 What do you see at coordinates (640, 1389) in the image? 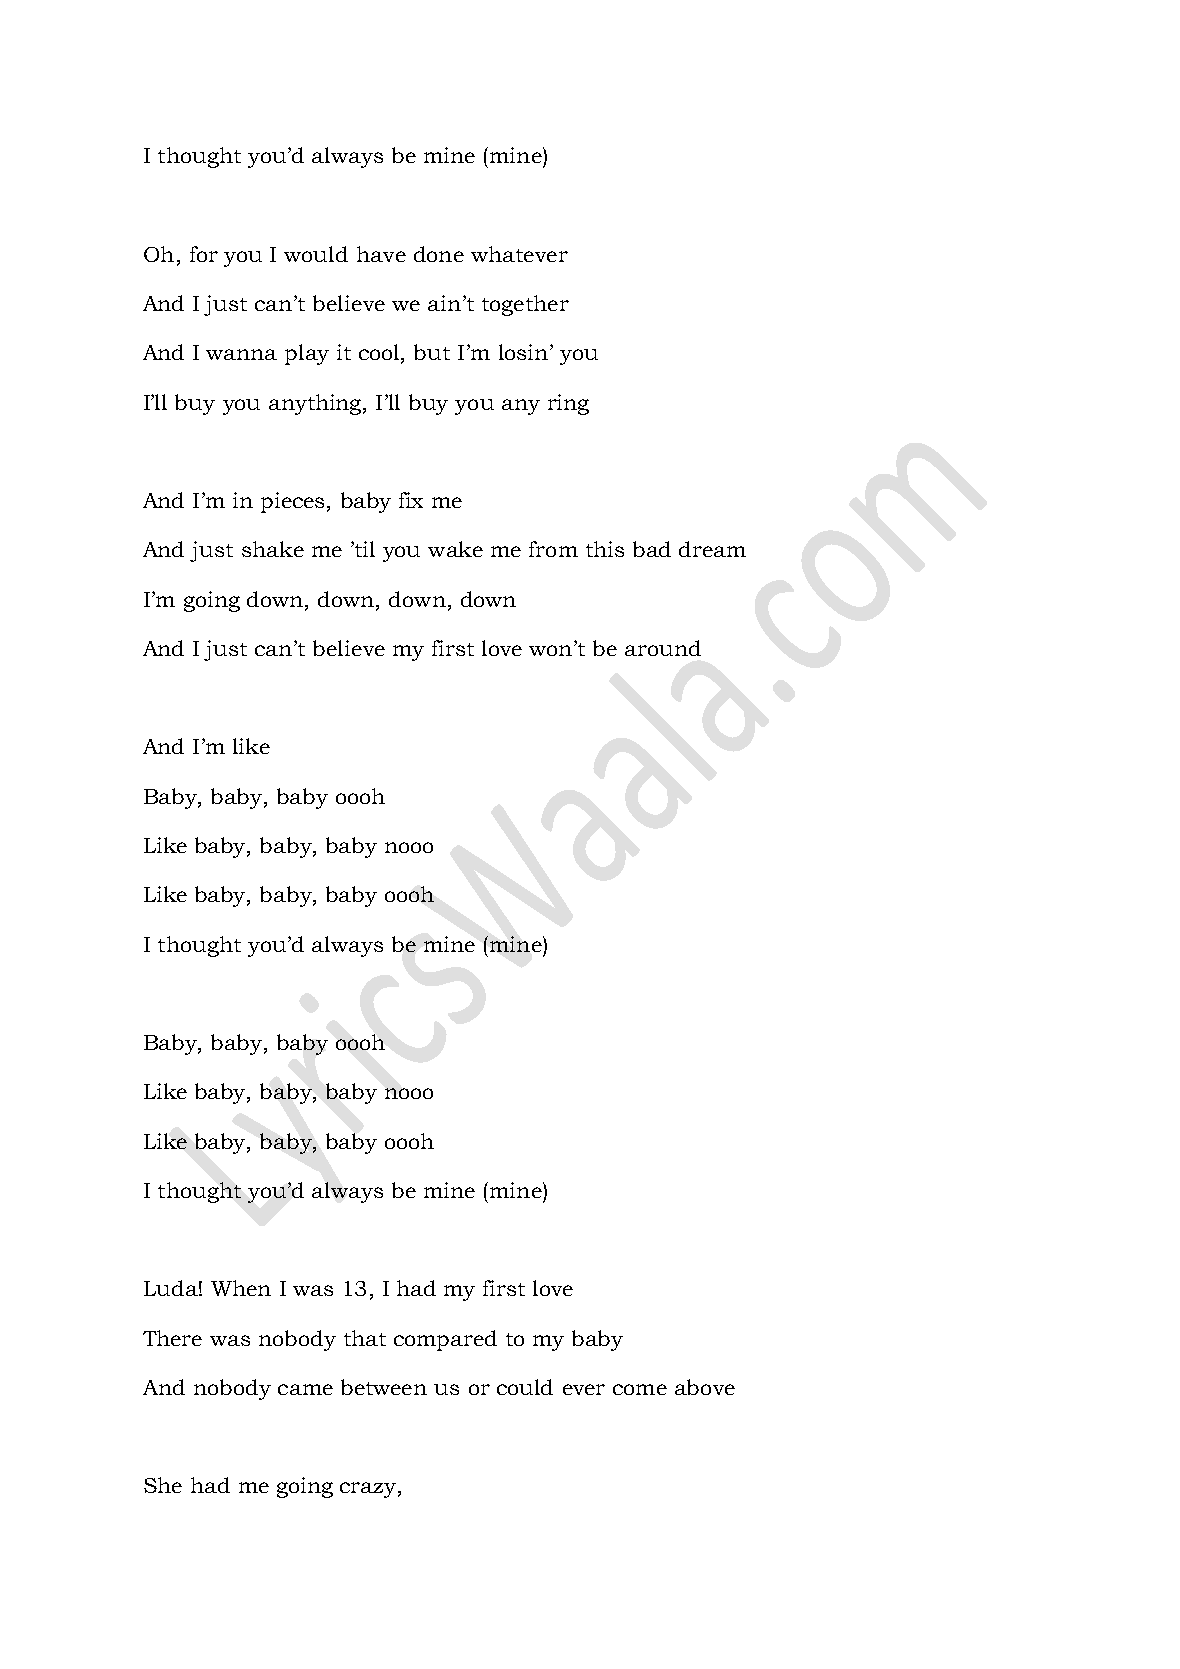
I see `come` at bounding box center [640, 1389].
